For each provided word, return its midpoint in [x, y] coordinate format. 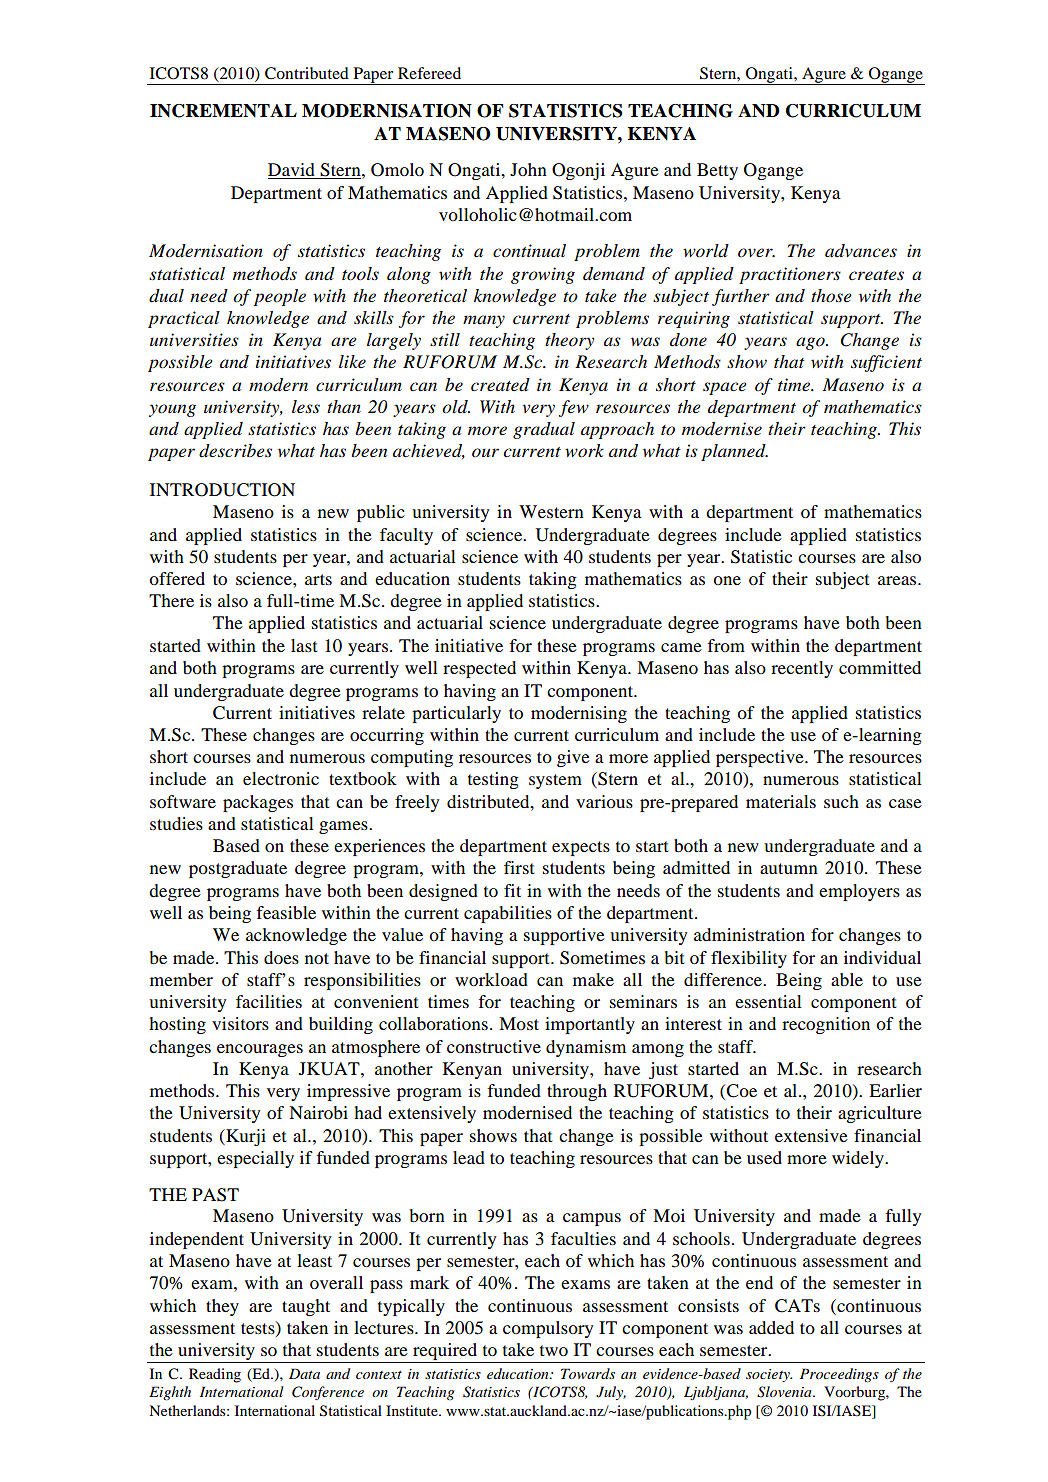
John [528, 169]
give [573, 758]
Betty [717, 171]
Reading [215, 1375]
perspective [761, 758]
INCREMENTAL [223, 111]
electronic [281, 778]
